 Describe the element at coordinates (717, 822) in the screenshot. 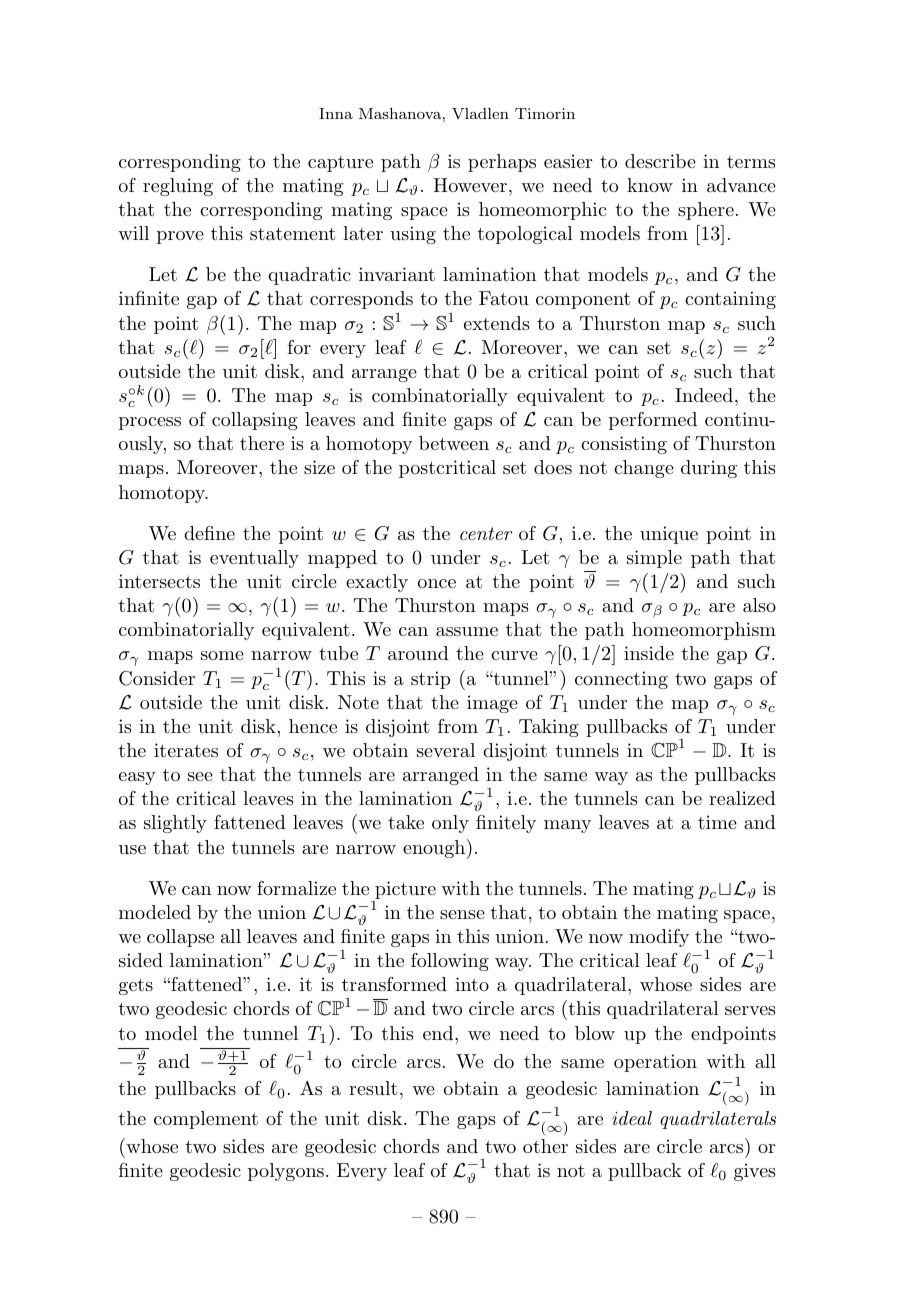

I see `time` at that location.
